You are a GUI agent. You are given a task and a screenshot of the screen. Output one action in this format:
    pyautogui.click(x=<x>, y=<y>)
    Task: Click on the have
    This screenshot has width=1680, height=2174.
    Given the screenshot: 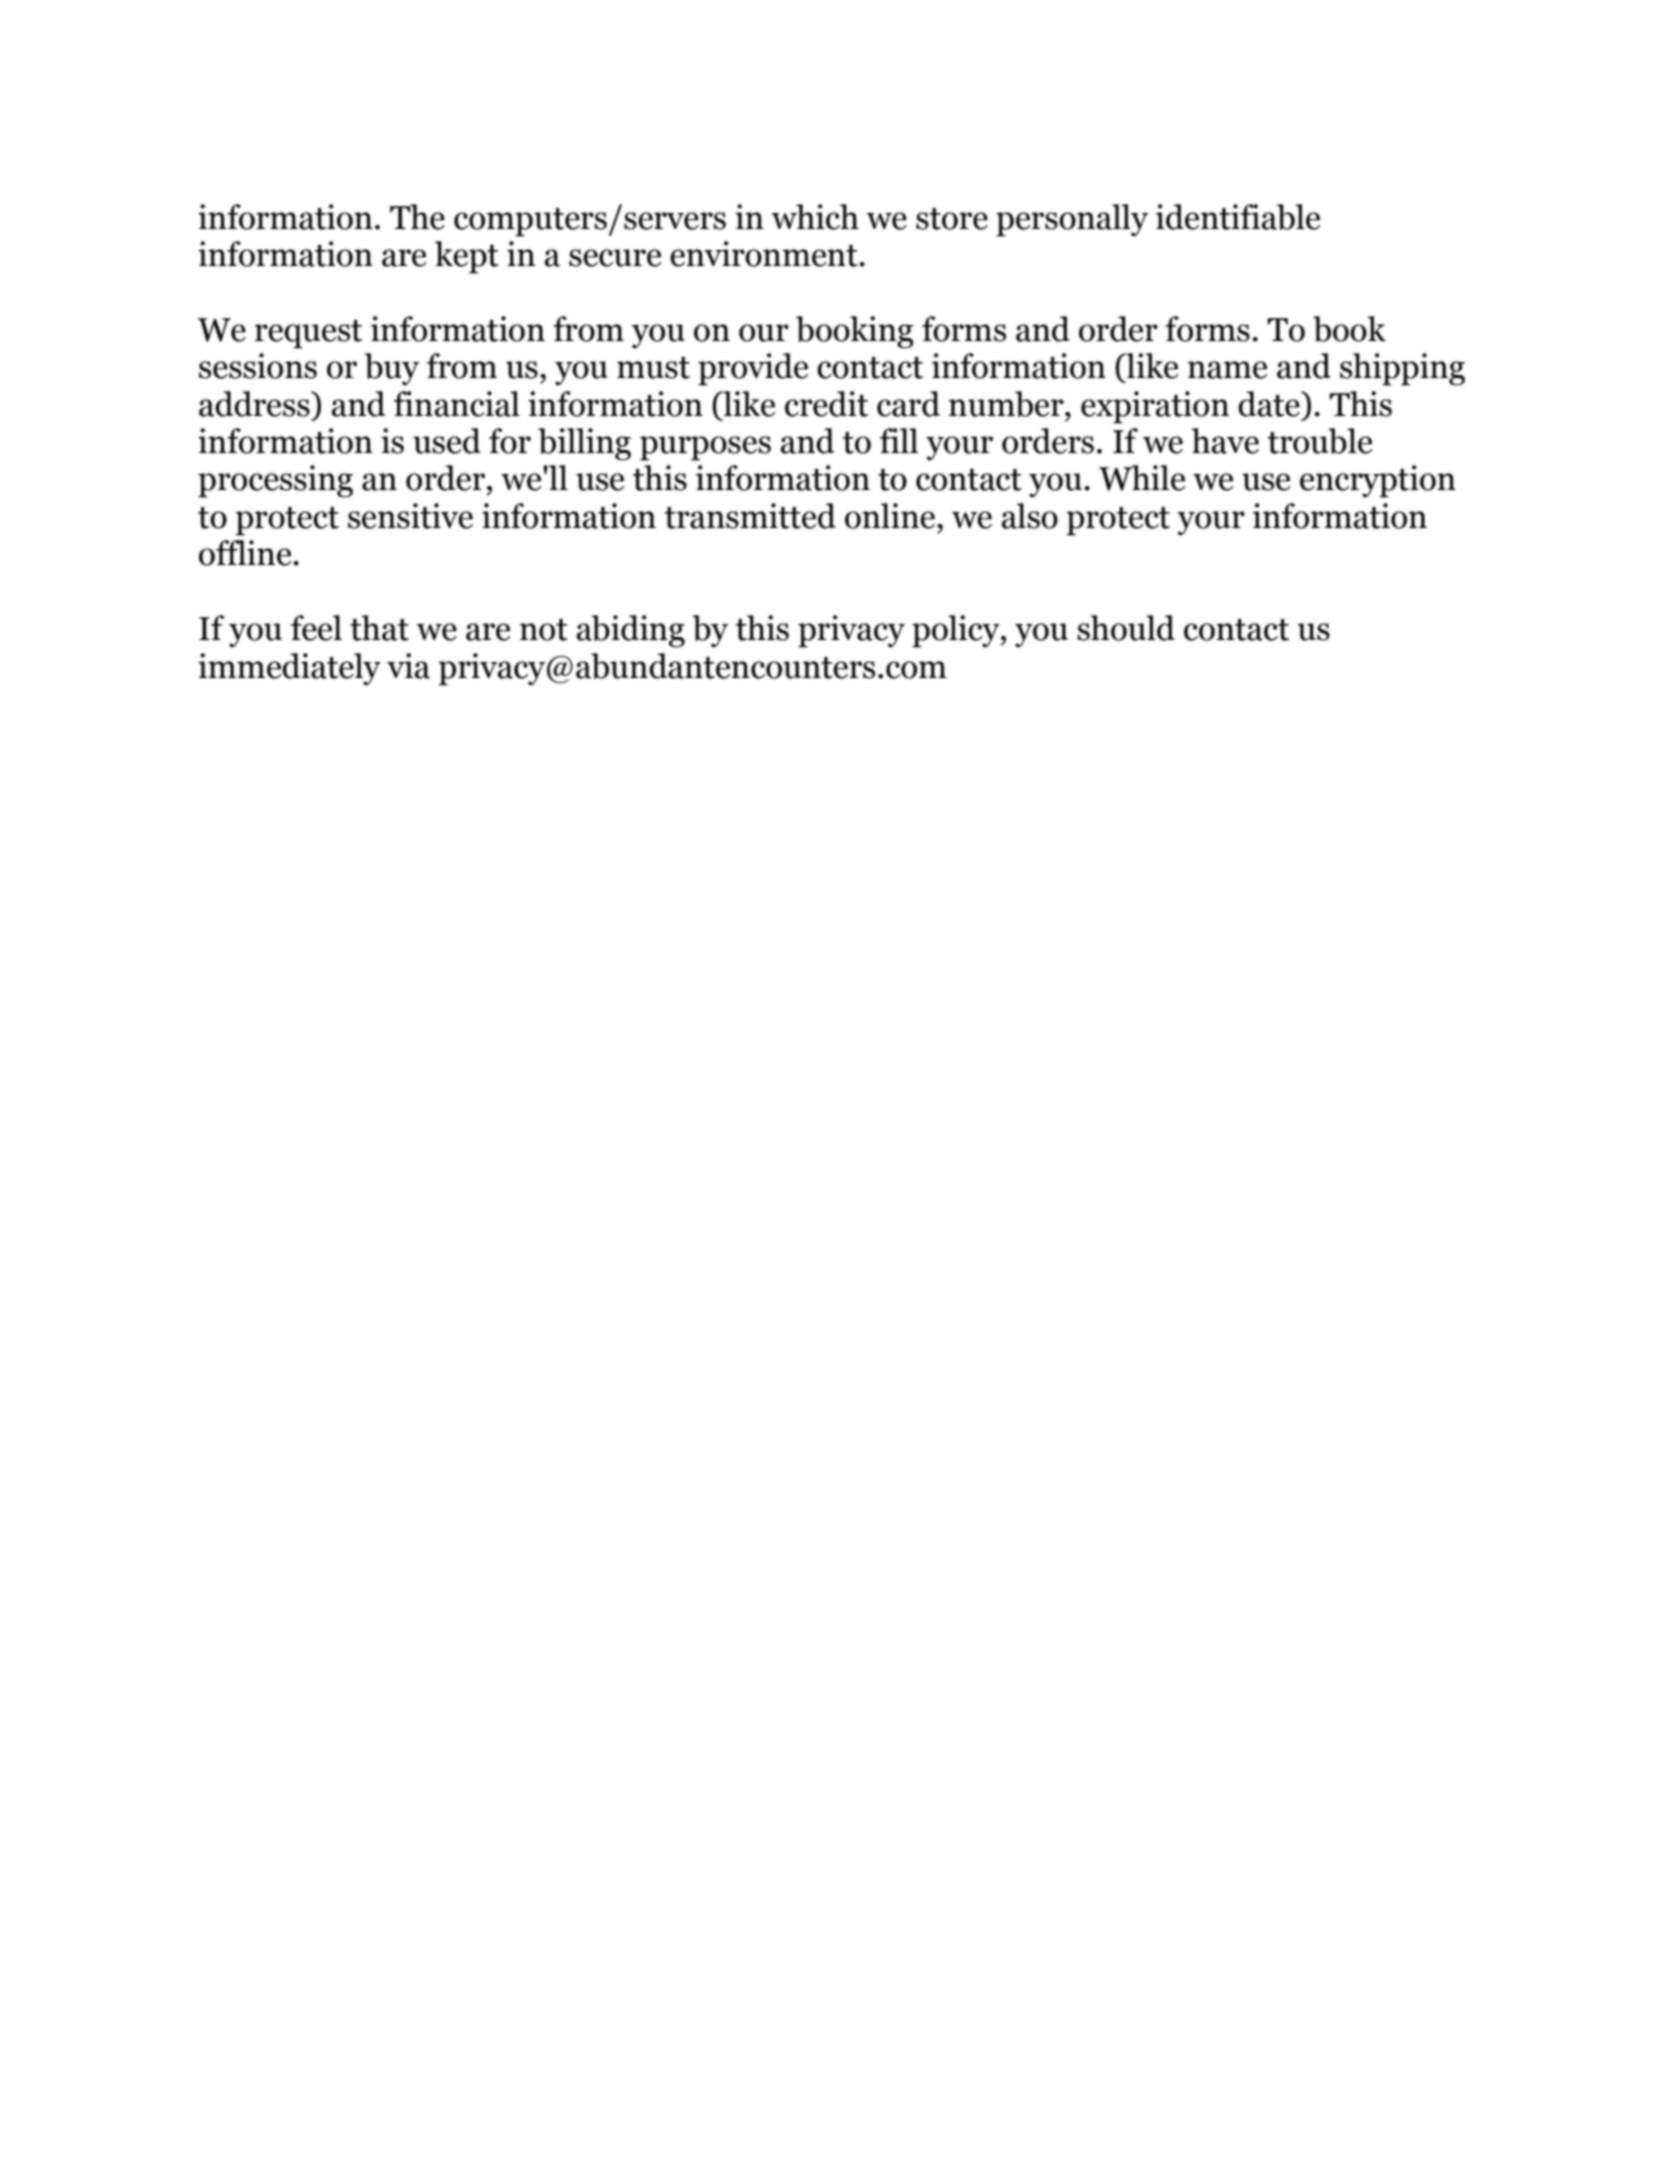 What is the action you would take?
    pyautogui.click(x=1225, y=441)
